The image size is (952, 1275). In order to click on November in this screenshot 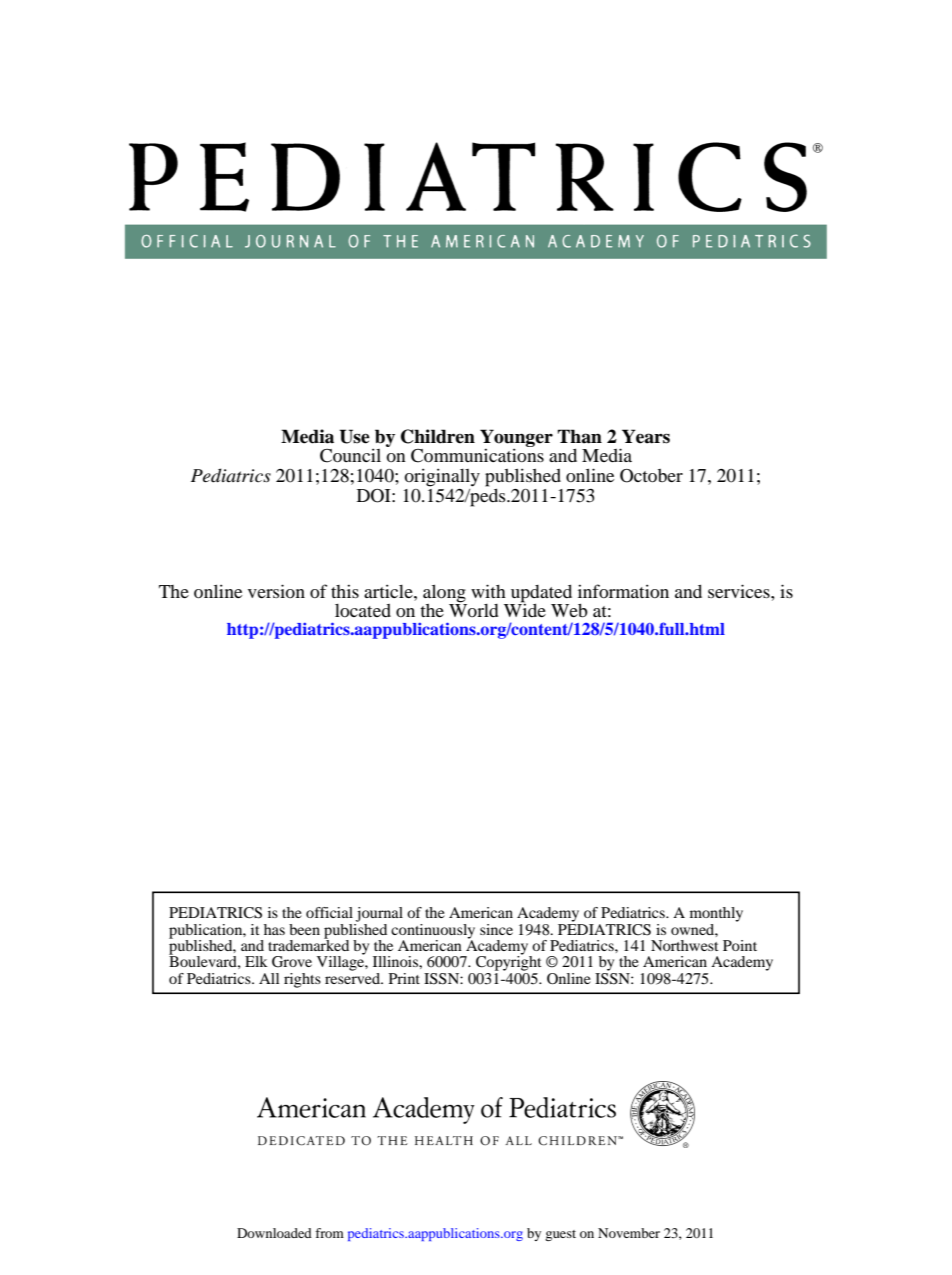, I will do `click(629, 1233)`.
